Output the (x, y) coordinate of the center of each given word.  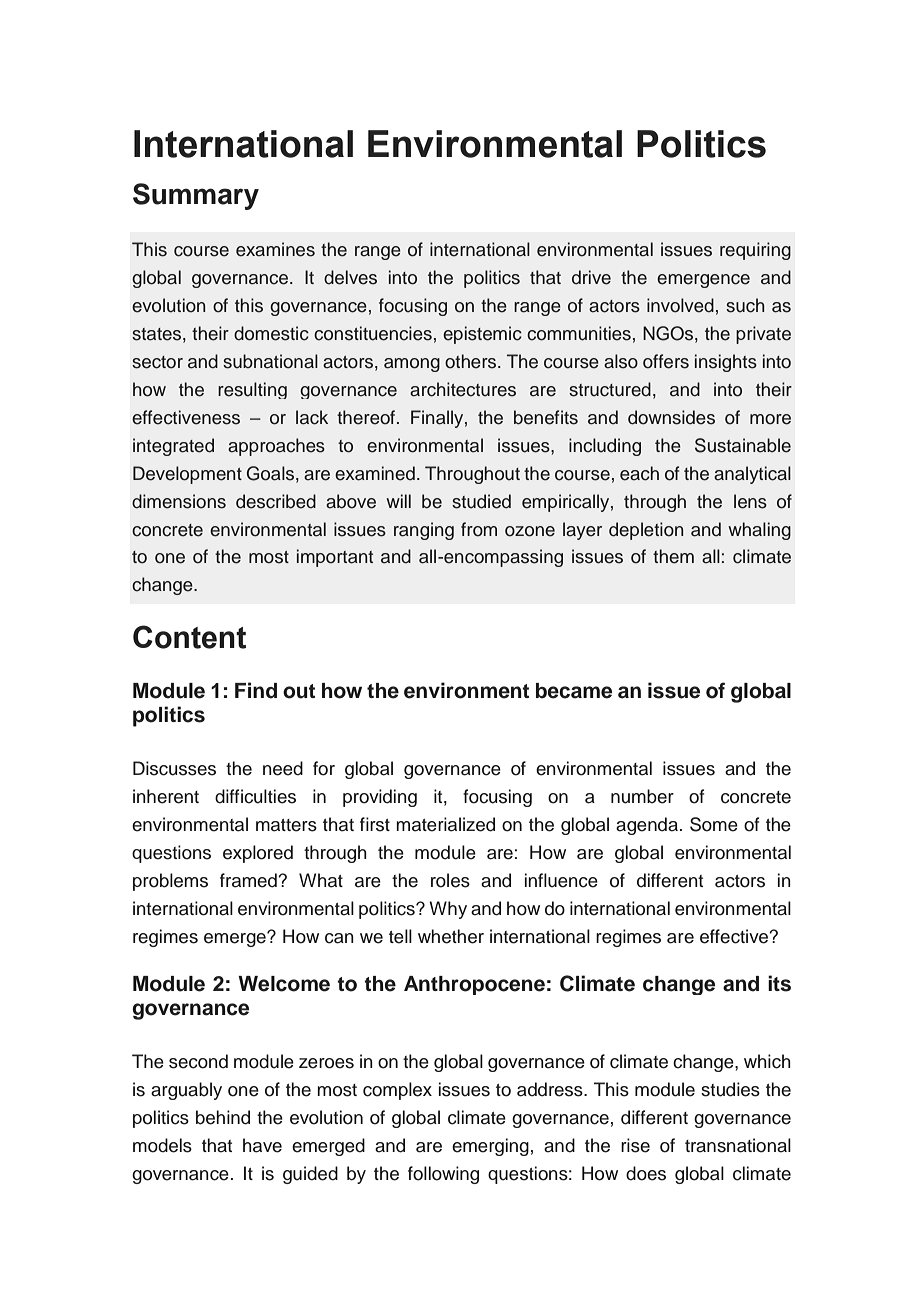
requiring (755, 251)
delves (350, 277)
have (262, 1145)
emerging (490, 1147)
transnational (738, 1145)
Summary (196, 196)
